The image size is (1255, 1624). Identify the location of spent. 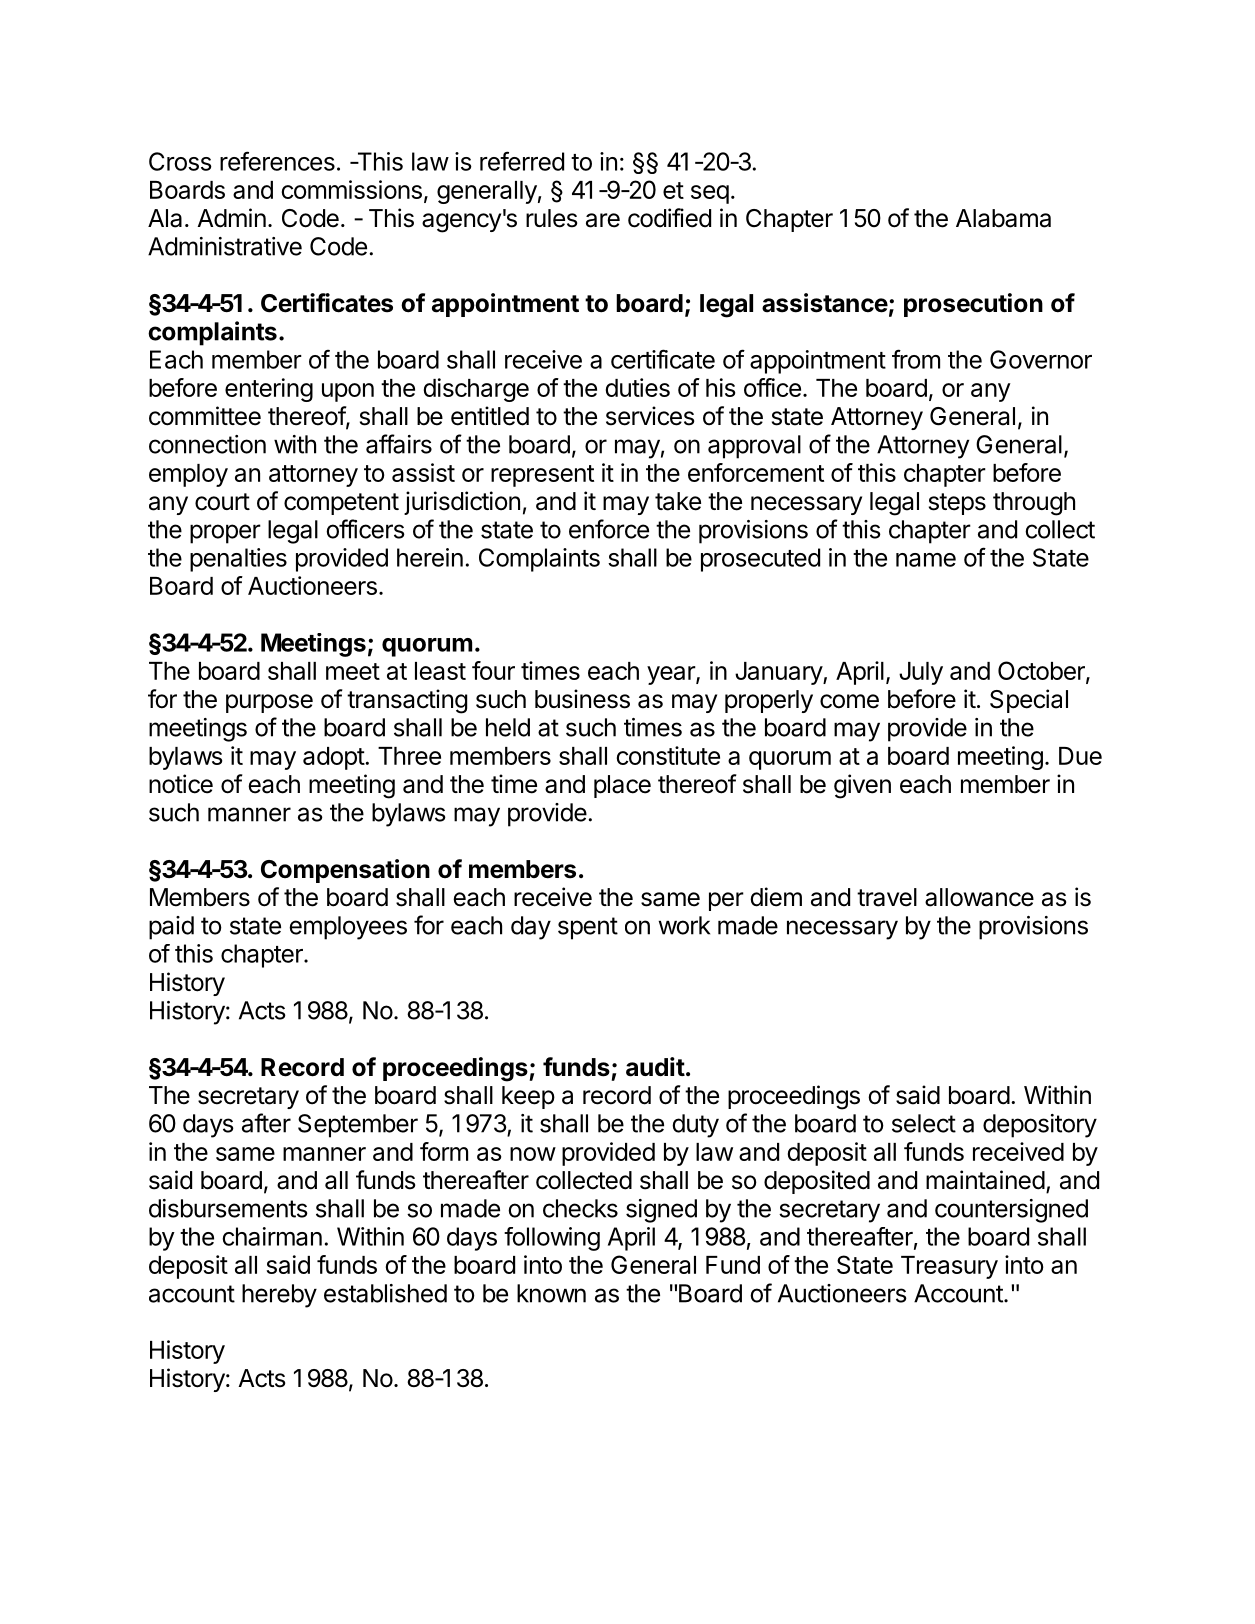
(588, 928).
